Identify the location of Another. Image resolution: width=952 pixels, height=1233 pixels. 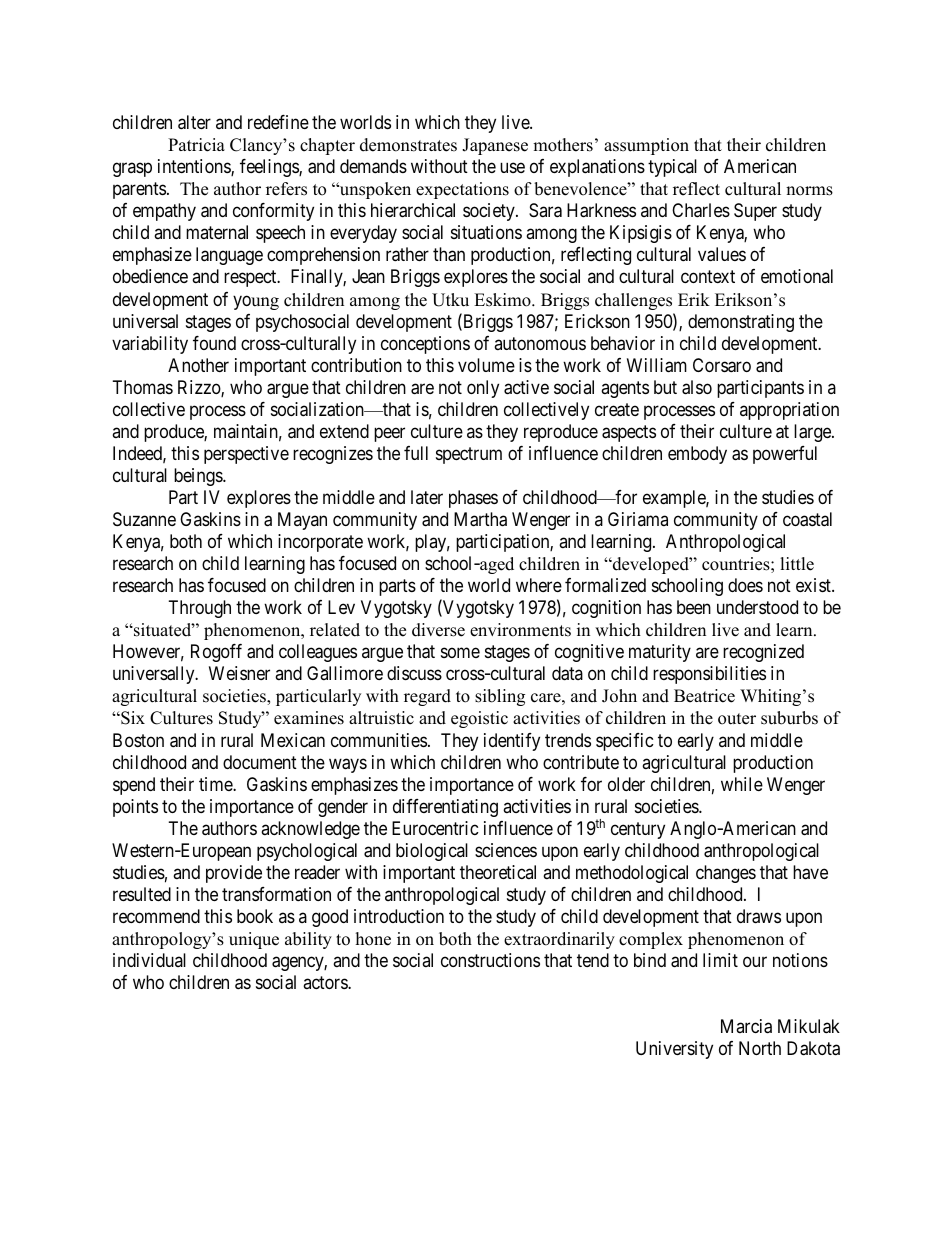
(198, 365).
